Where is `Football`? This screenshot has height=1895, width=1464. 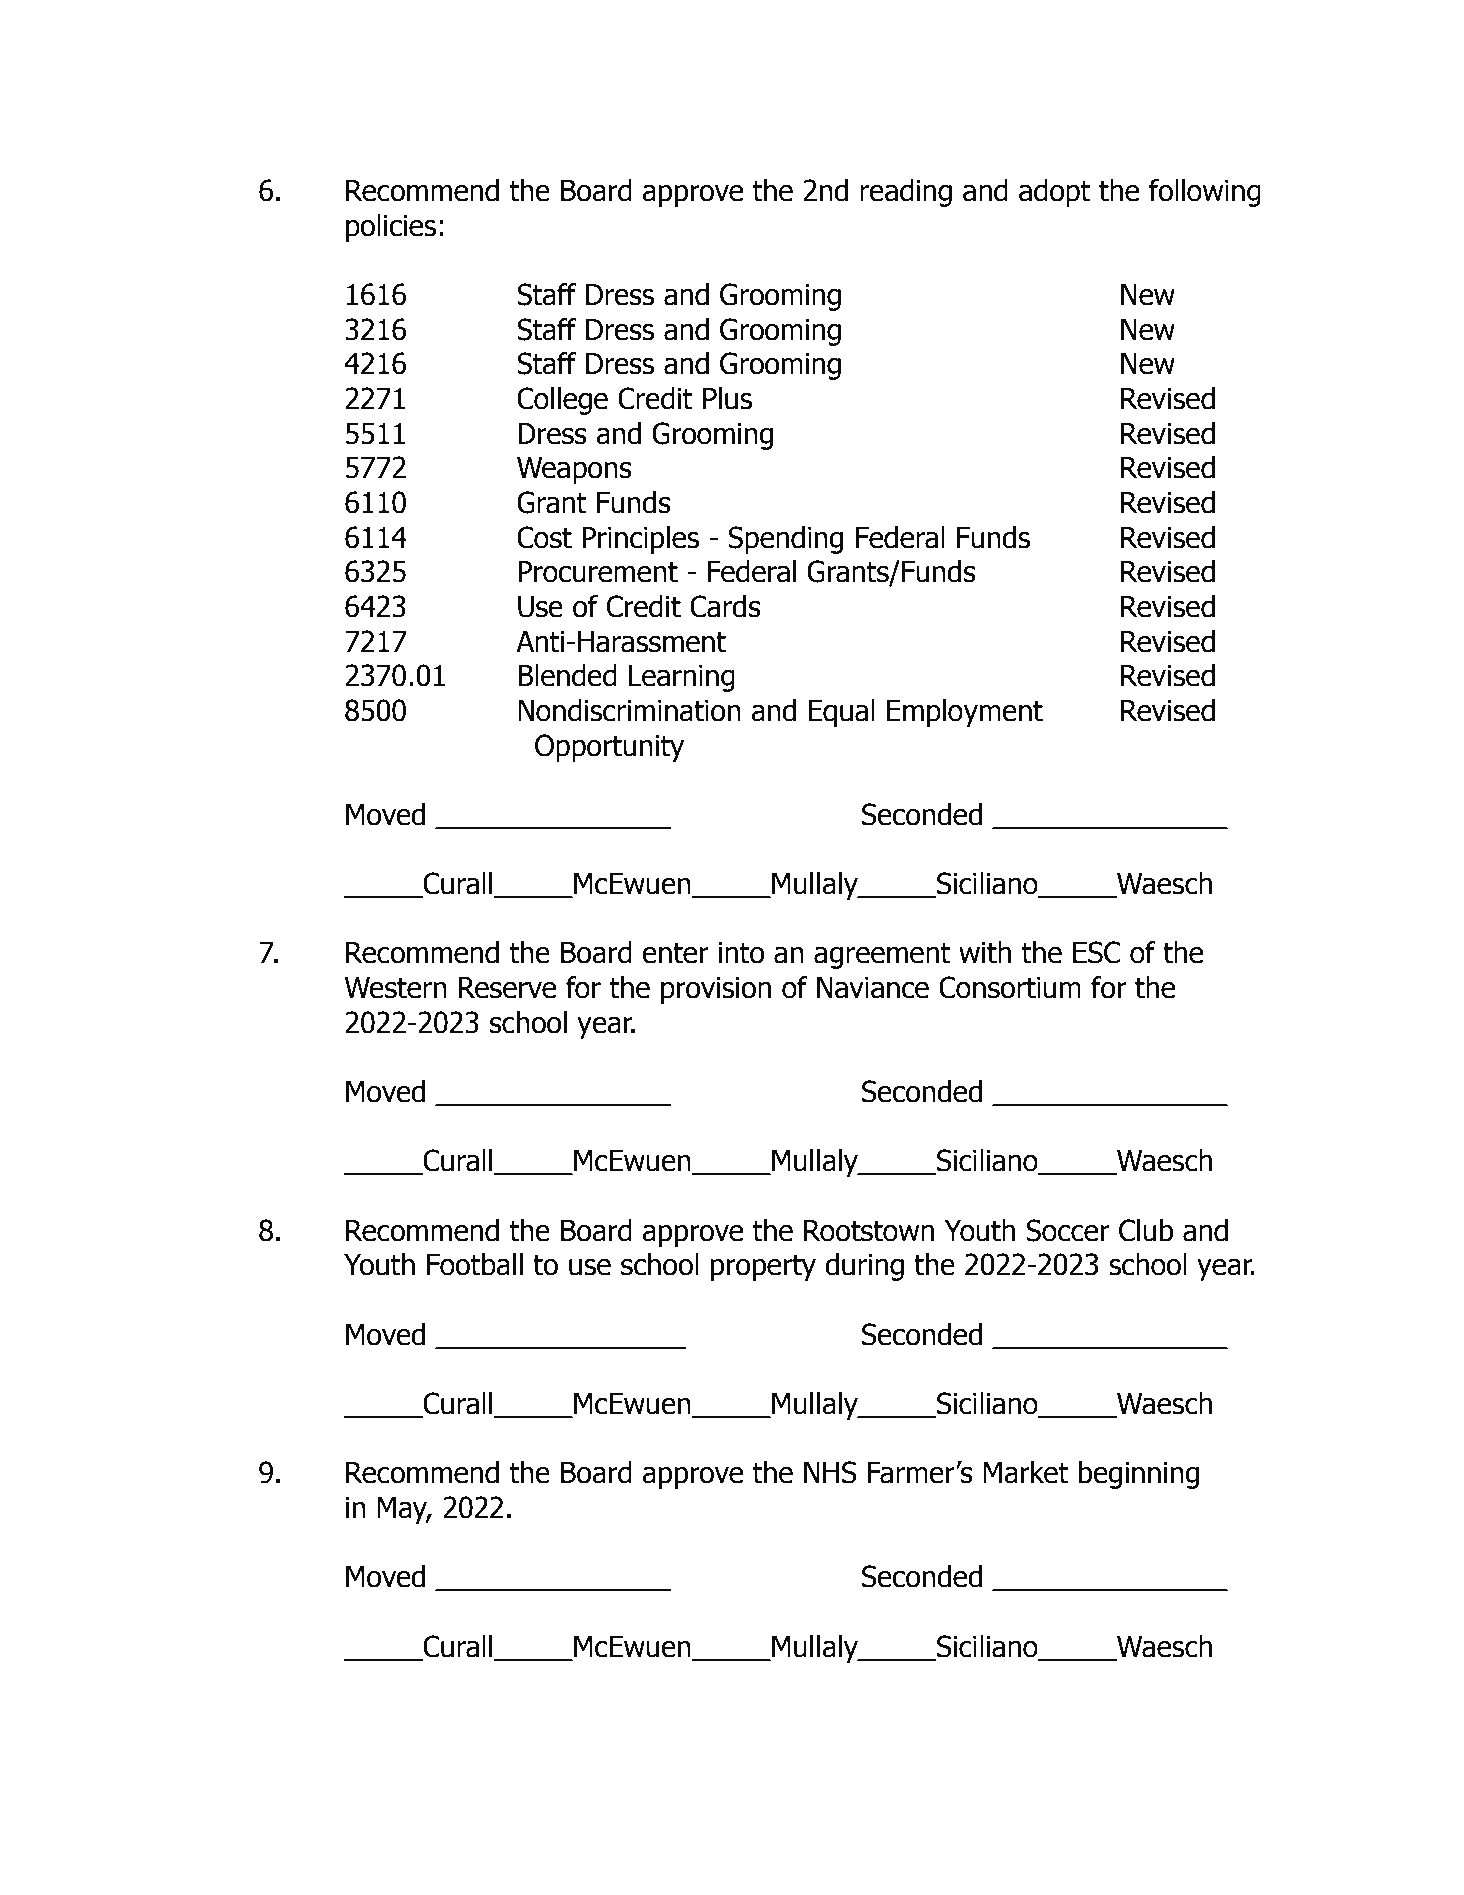 Football is located at coordinates (475, 1264).
